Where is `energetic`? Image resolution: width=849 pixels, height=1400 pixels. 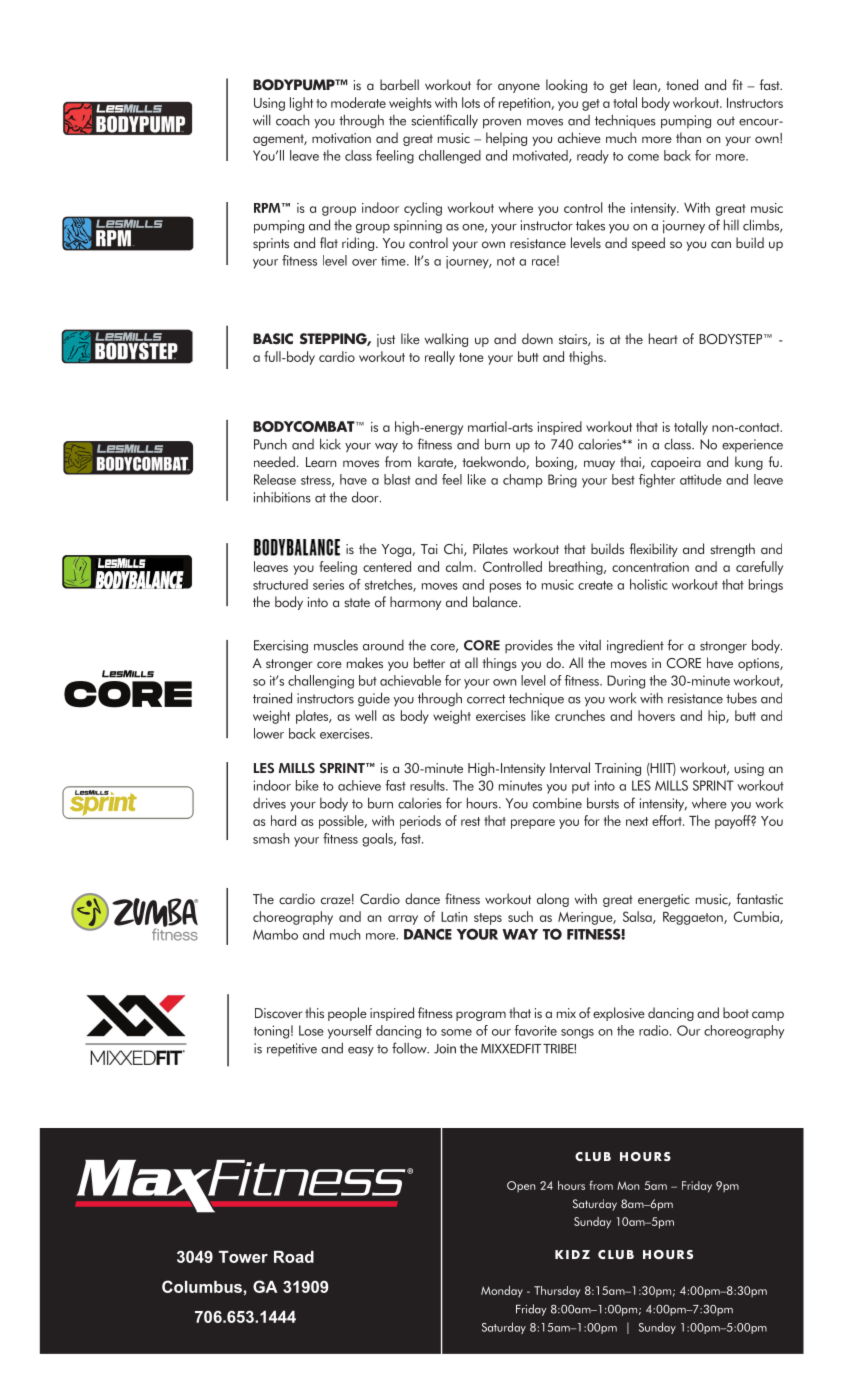
energetic is located at coordinates (664, 900).
